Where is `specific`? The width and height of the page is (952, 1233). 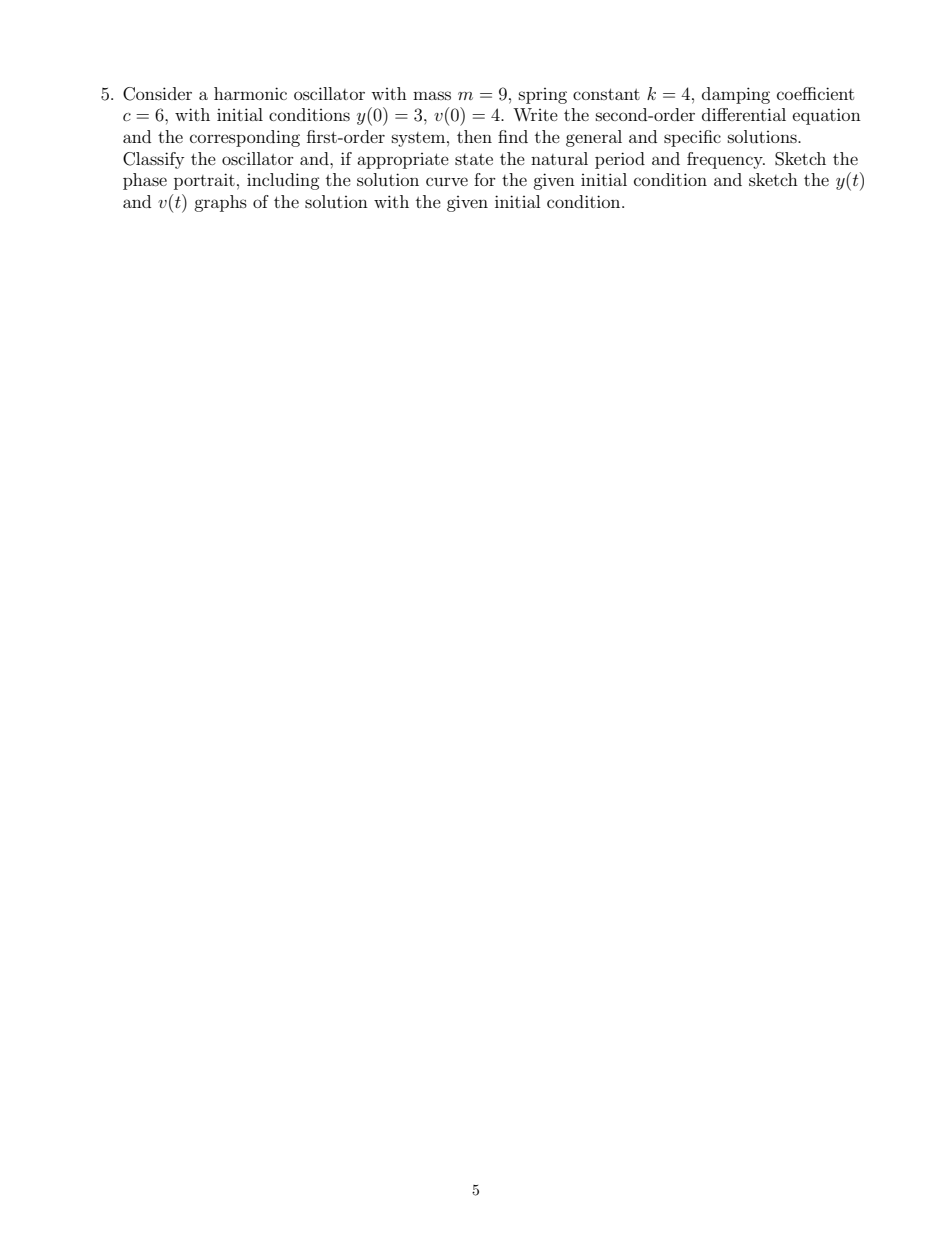
specific is located at coordinates (692, 138).
